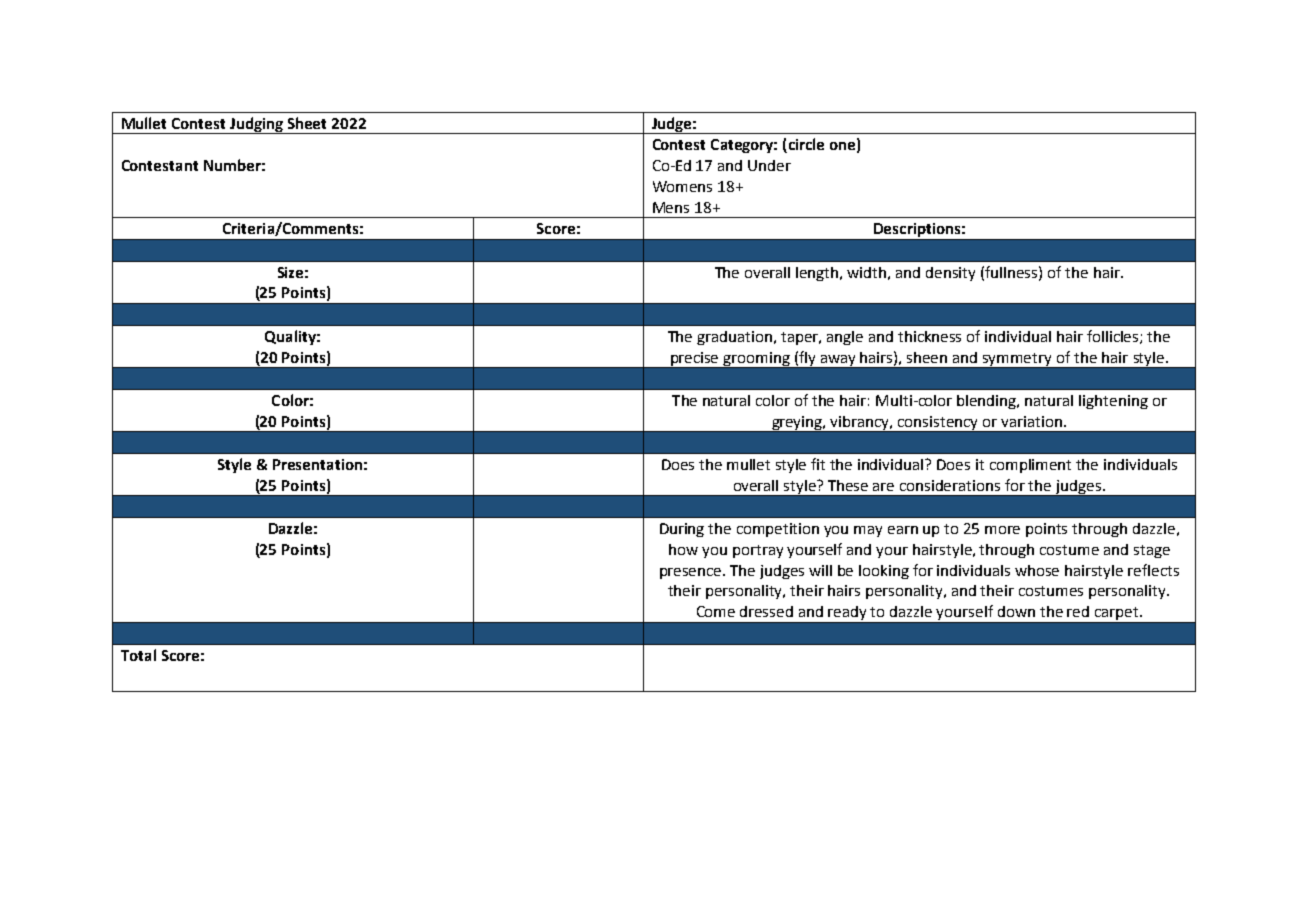  I want to click on Come, so click(716, 611).
